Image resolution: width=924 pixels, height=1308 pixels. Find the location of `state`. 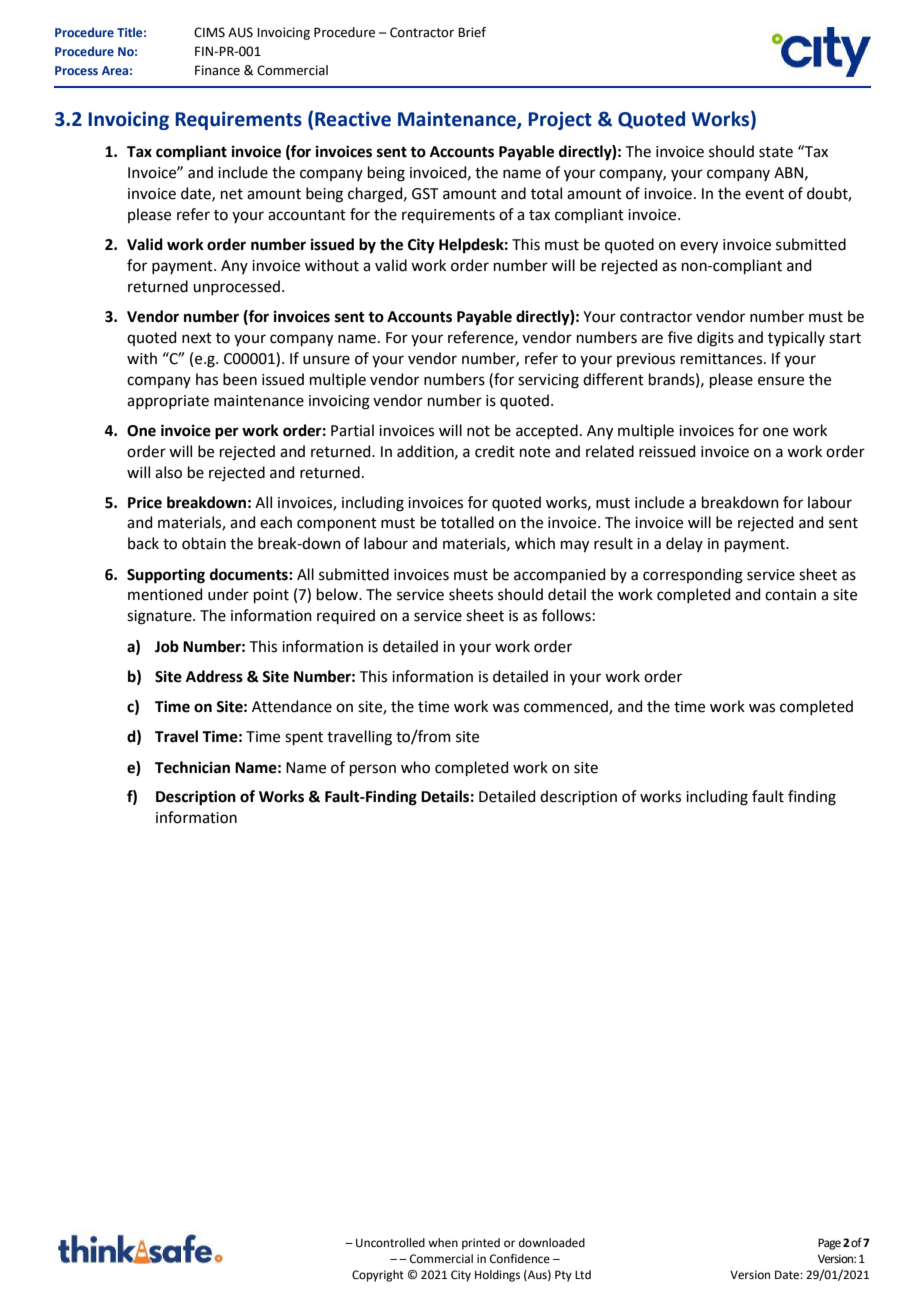

state is located at coordinates (776, 152).
